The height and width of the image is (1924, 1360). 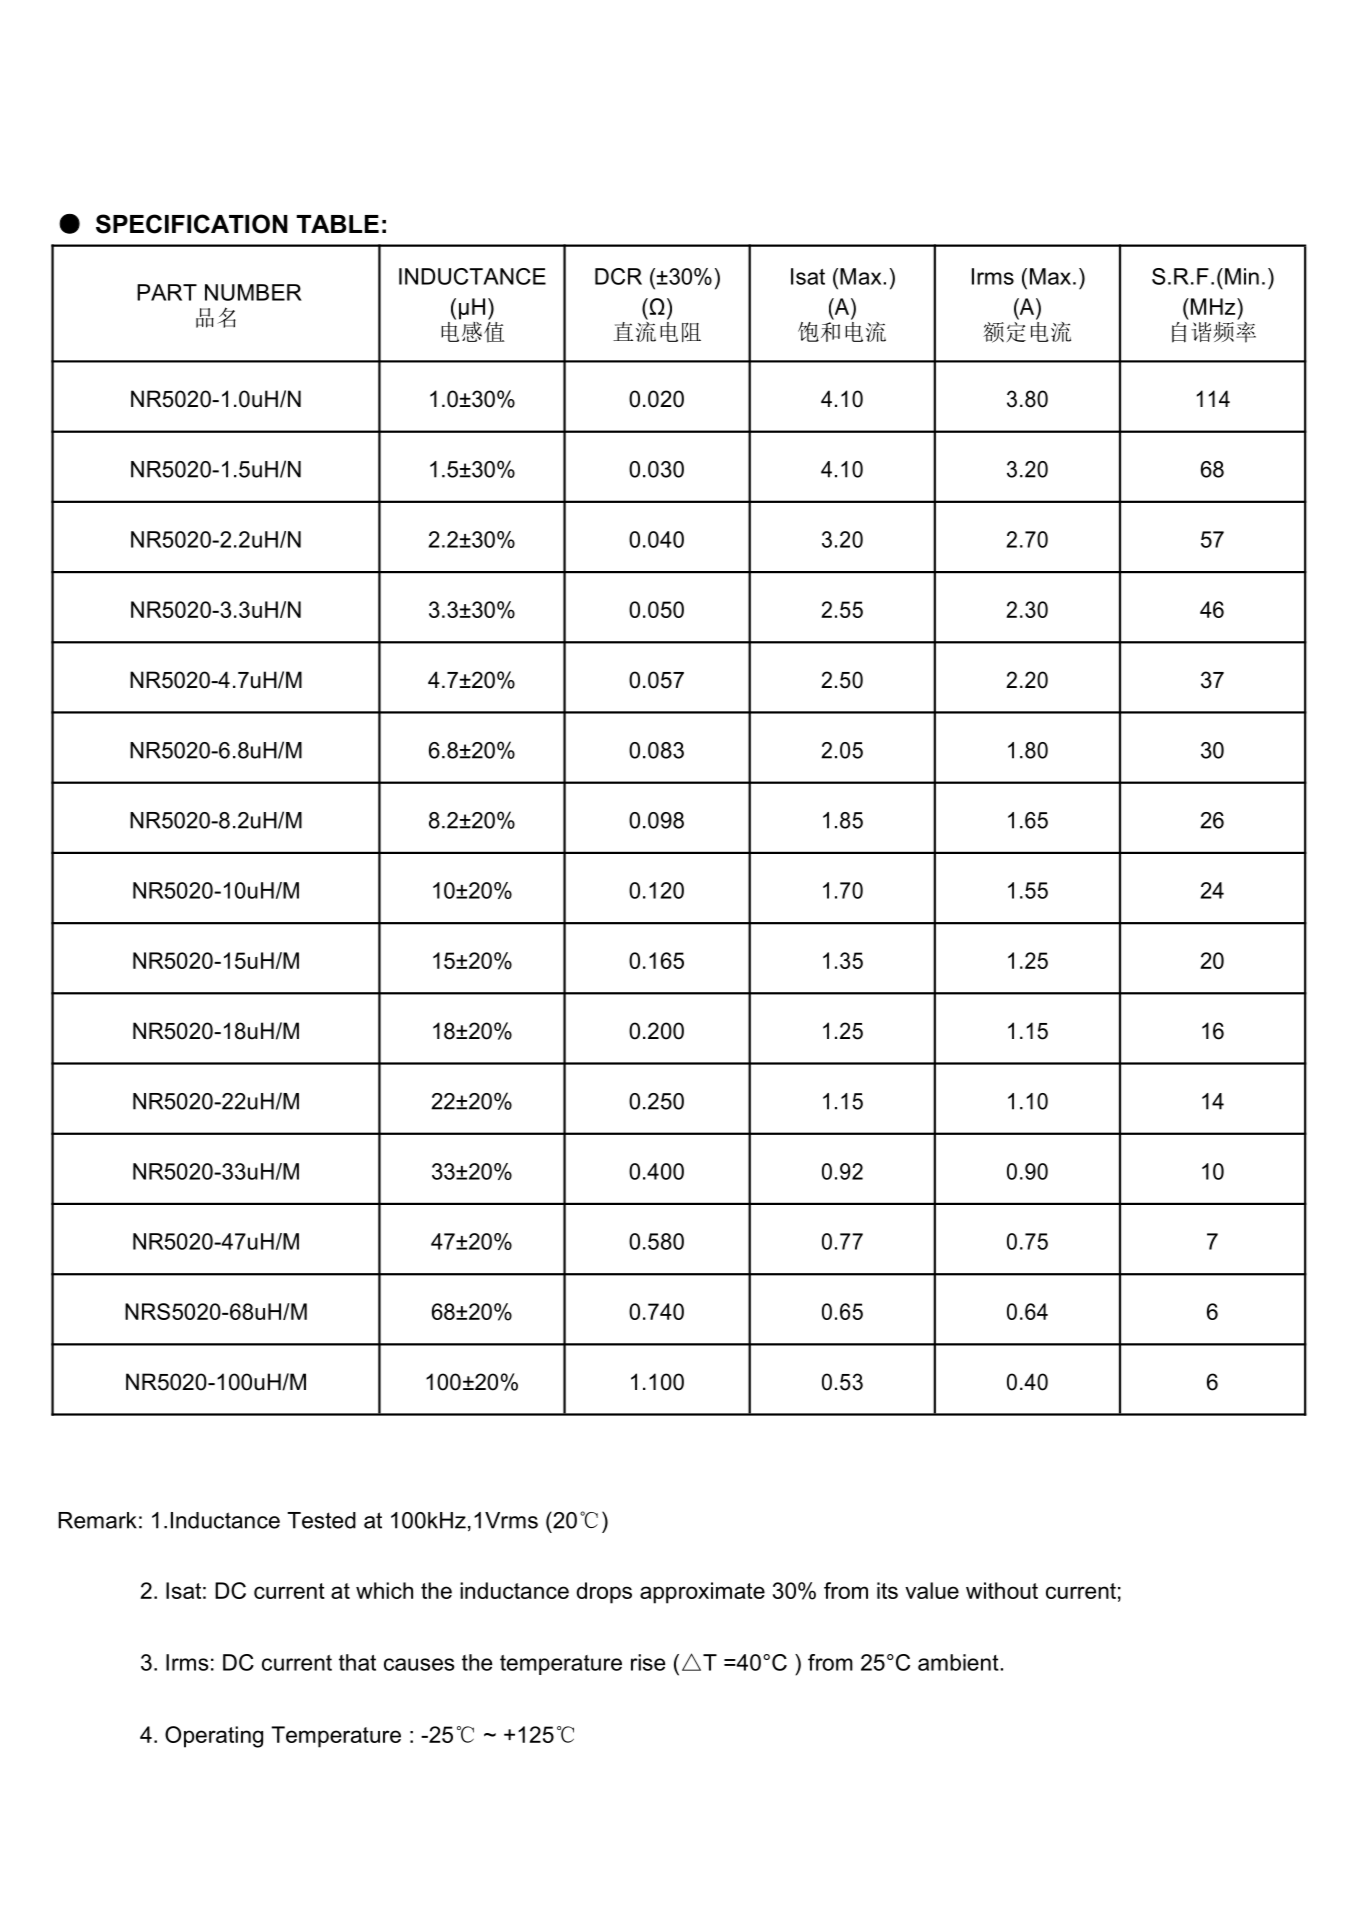 What do you see at coordinates (648, 1662) in the image?
I see `rise` at bounding box center [648, 1662].
